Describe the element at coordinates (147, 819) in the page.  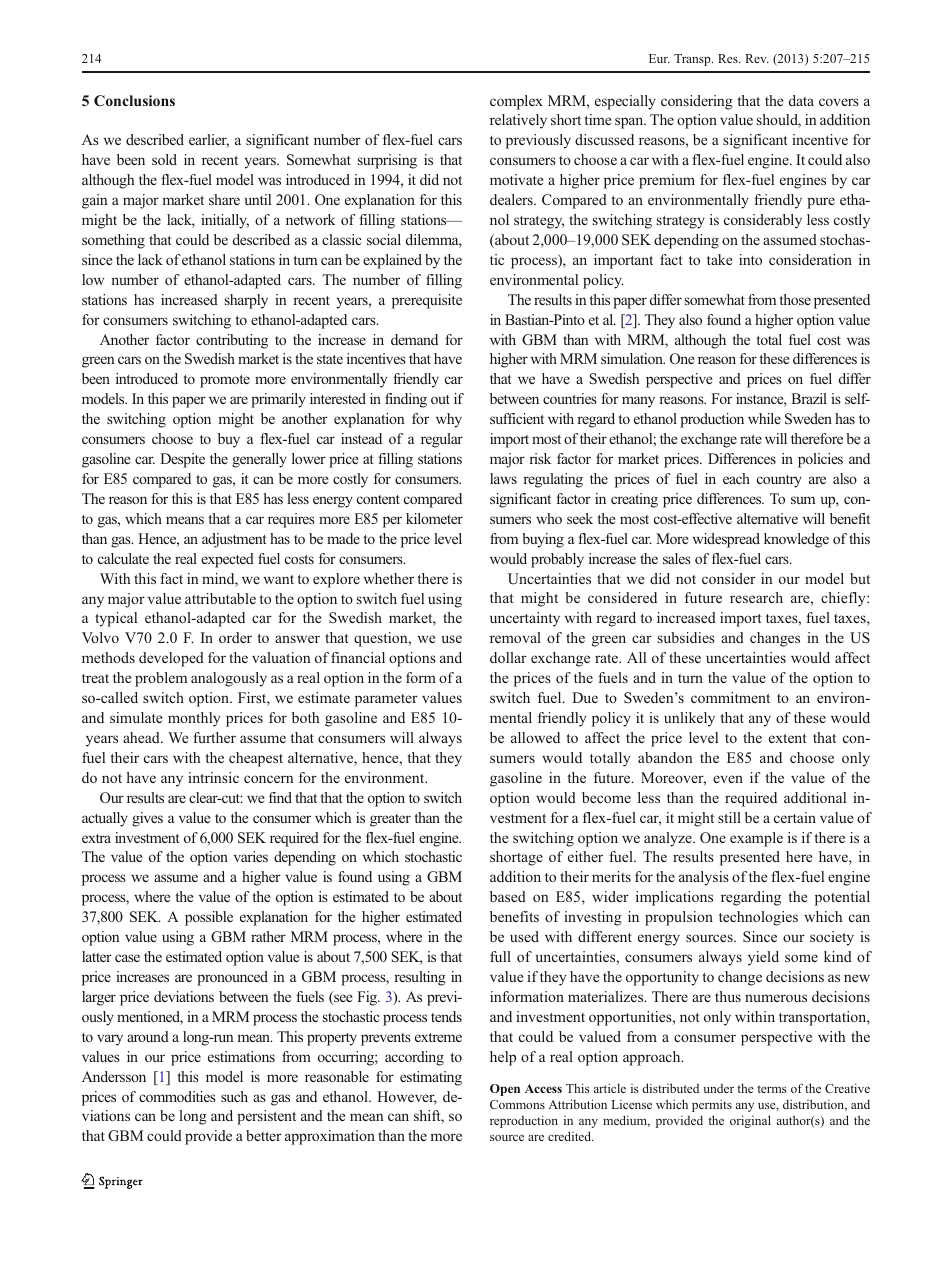
I see `gives` at that location.
